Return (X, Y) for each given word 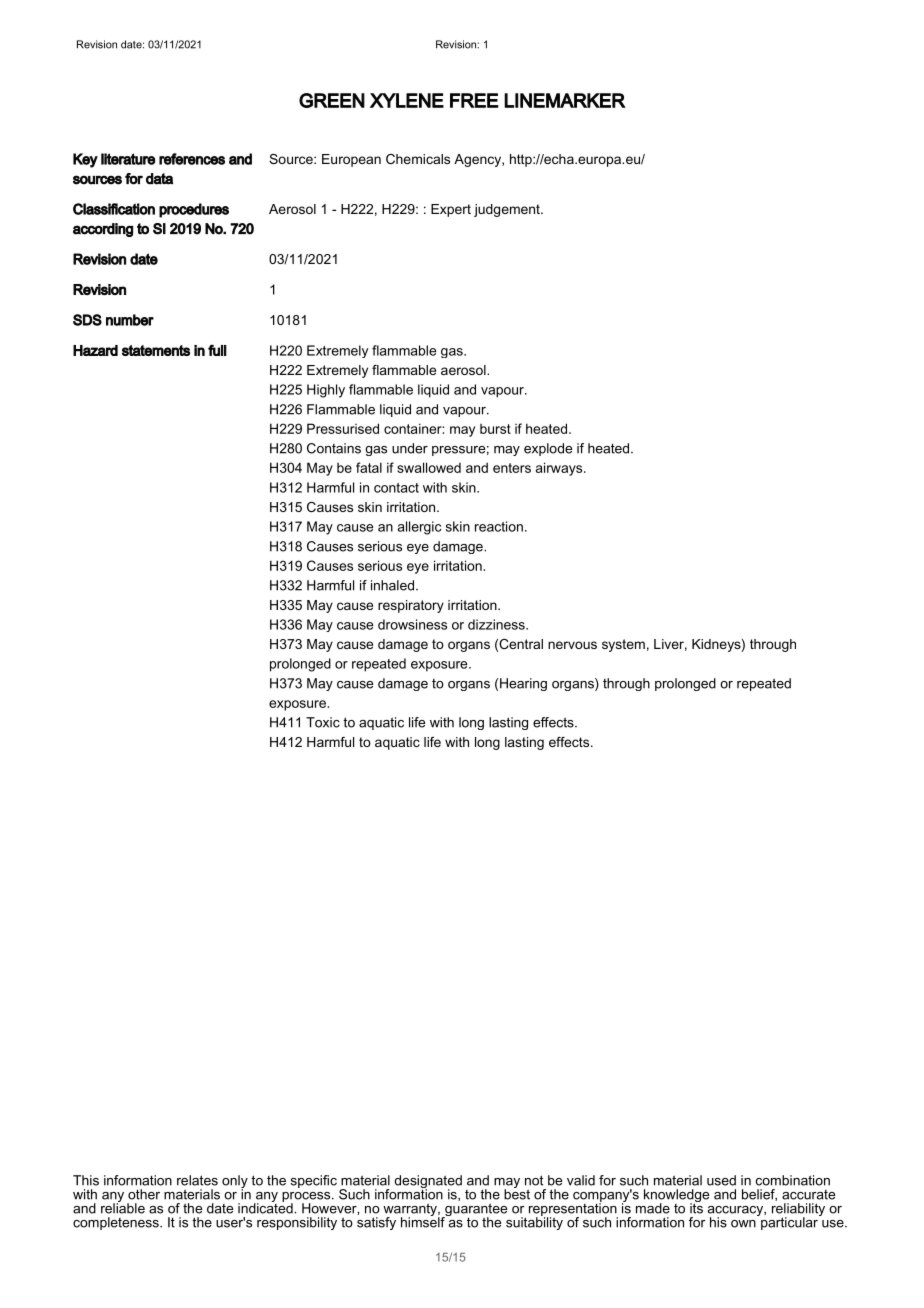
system (623, 645)
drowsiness (412, 624)
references (192, 159)
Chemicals (418, 159)
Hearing (523, 684)
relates (197, 1180)
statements (156, 350)
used (721, 1180)
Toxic (323, 722)
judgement (508, 210)
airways (560, 469)
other (144, 1194)
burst (495, 429)
